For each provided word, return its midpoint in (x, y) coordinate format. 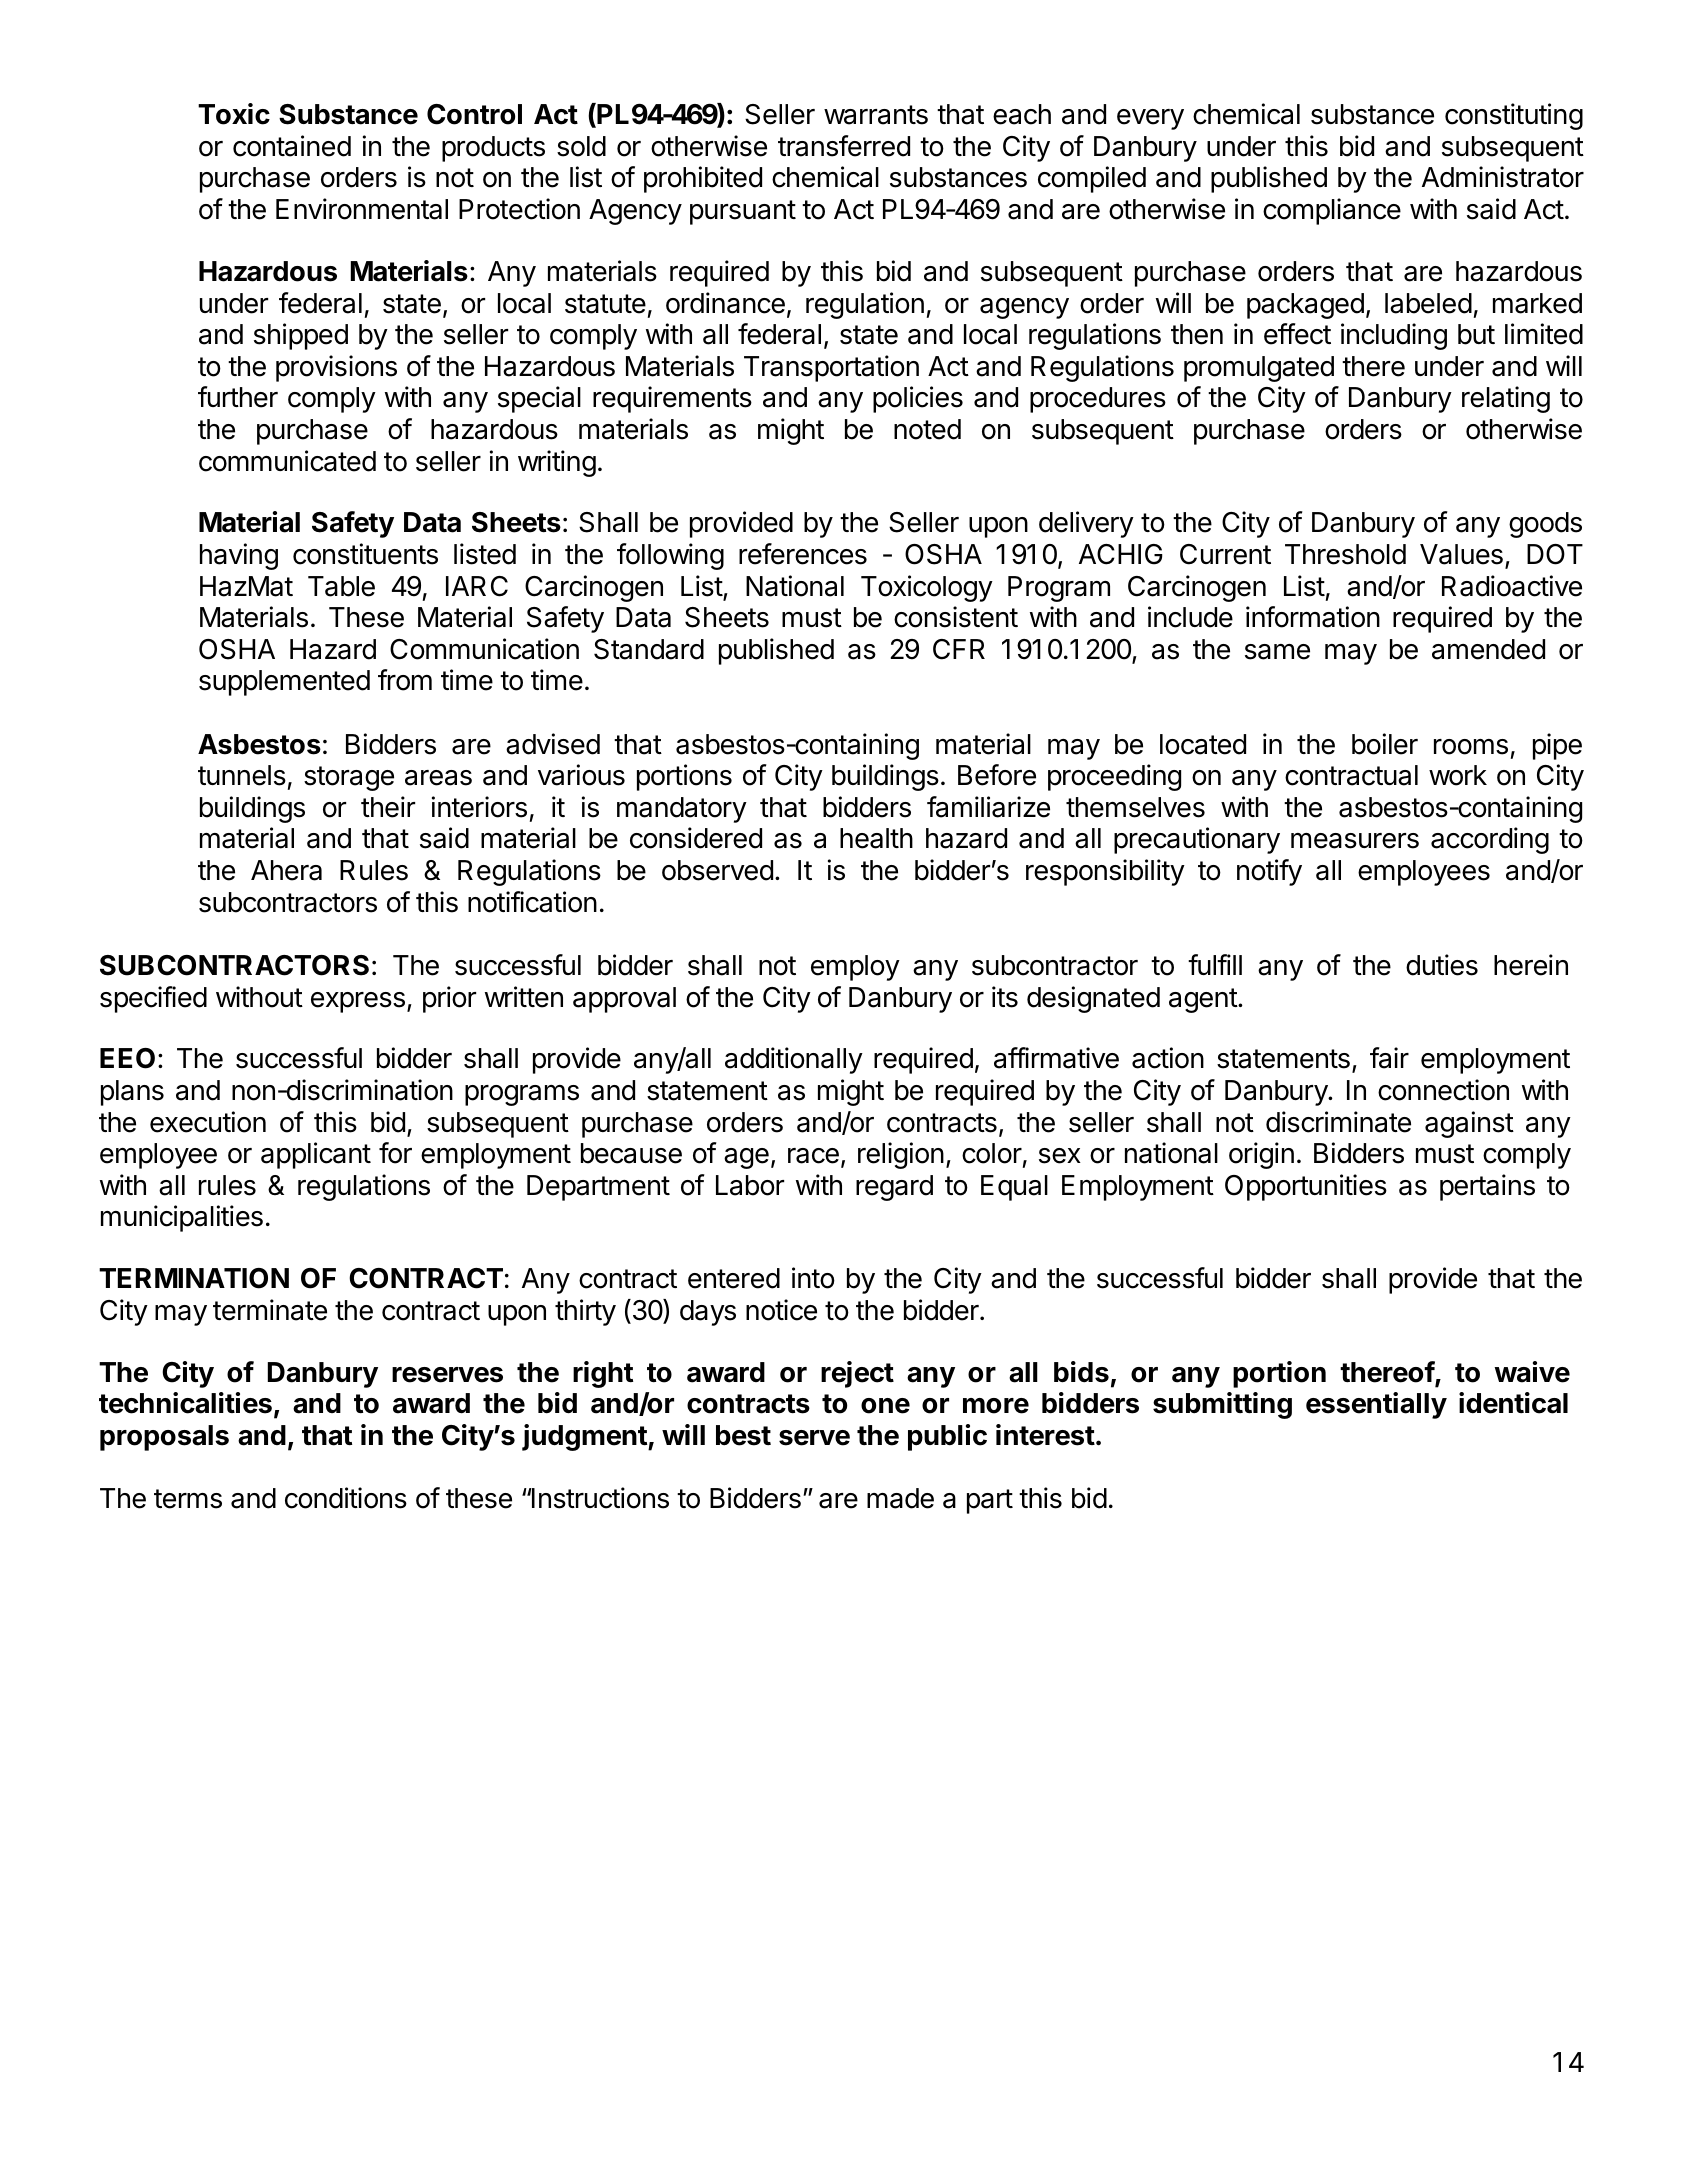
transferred (844, 146)
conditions (346, 1498)
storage (349, 778)
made (900, 1498)
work (1458, 775)
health (876, 838)
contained (292, 146)
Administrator (1503, 177)
